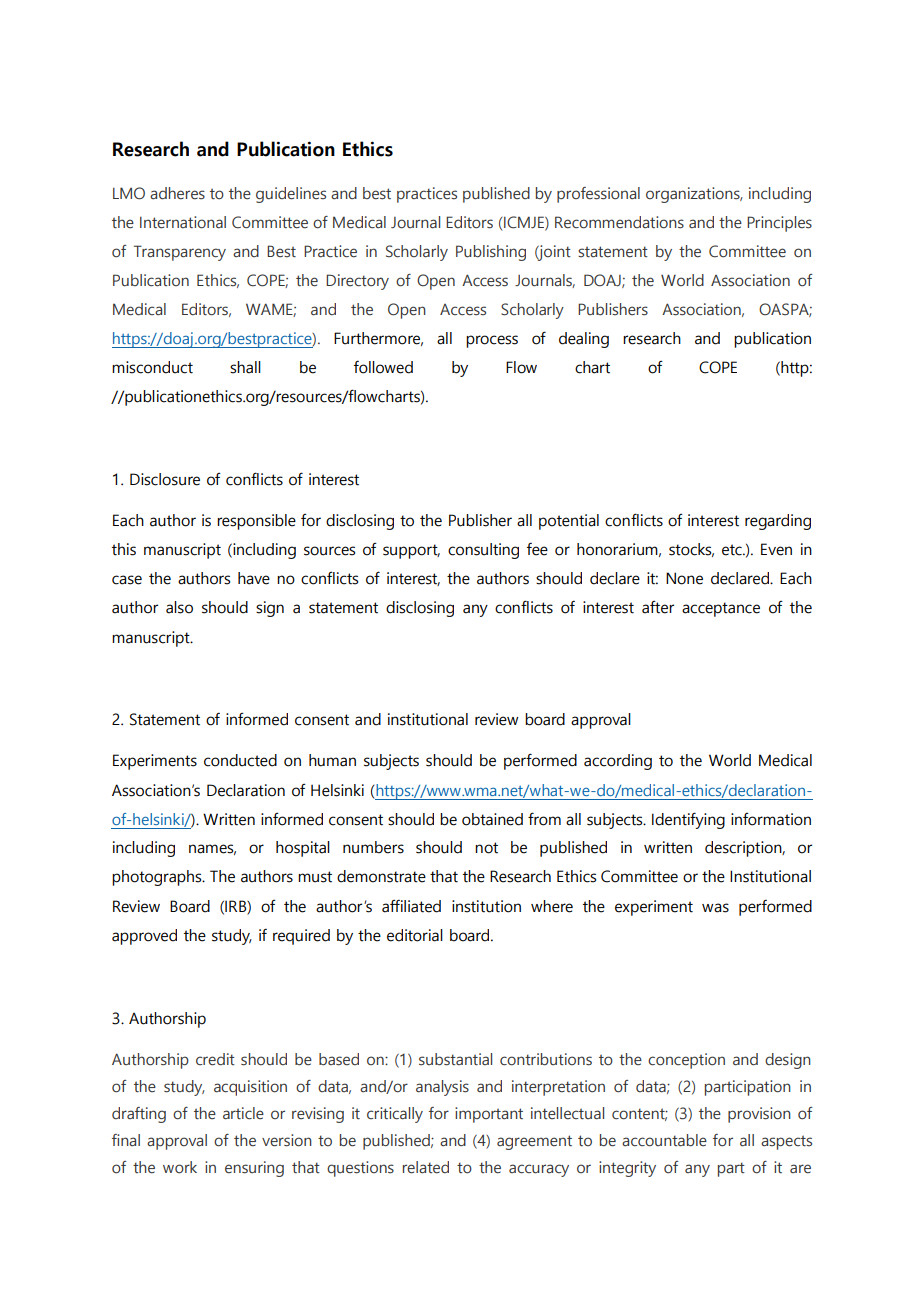 Image resolution: width=924 pixels, height=1308 pixels. Describe the element at coordinates (491, 253) in the screenshot. I see `Publishing` at that location.
